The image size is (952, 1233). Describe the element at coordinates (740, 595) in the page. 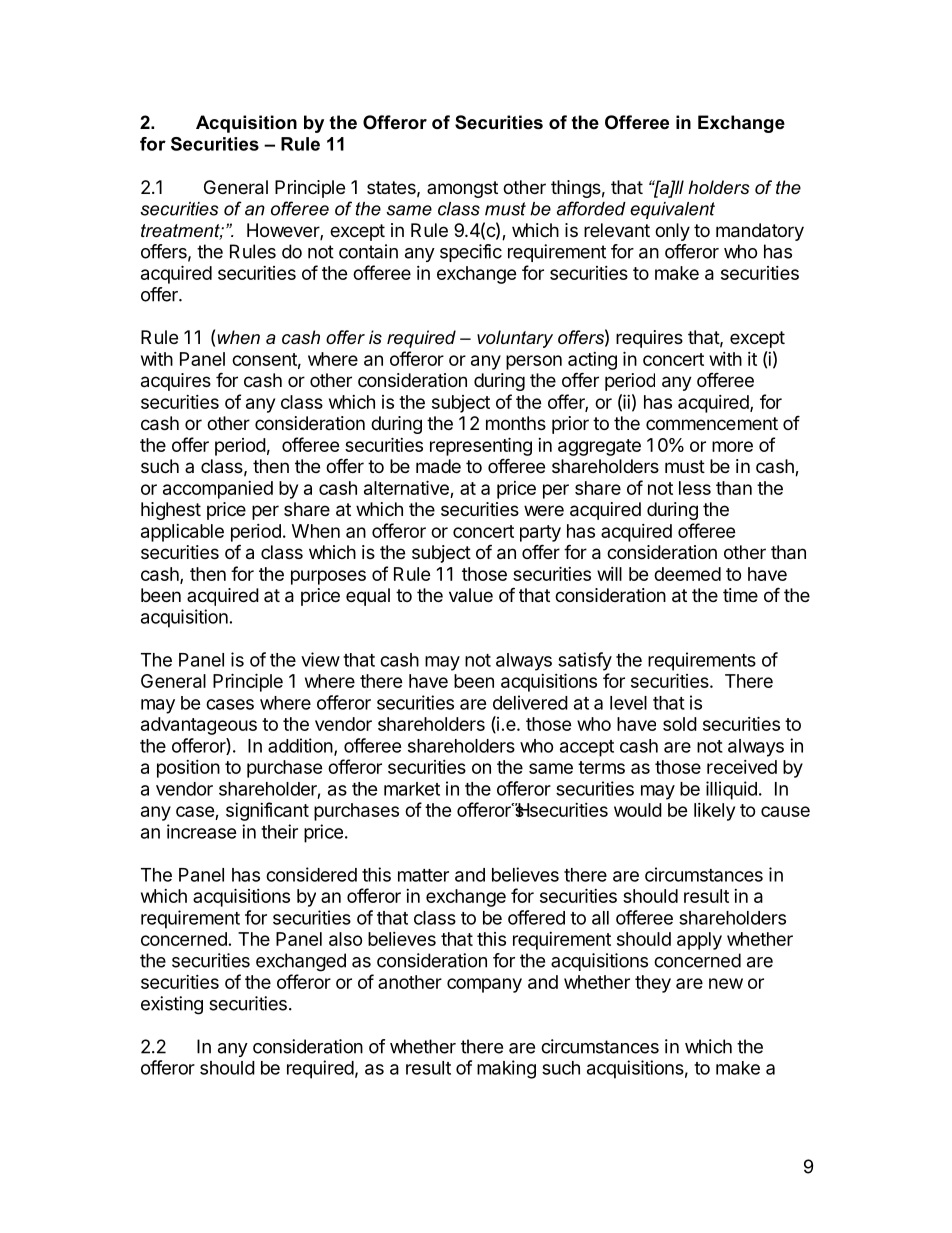

I see `time` at that location.
